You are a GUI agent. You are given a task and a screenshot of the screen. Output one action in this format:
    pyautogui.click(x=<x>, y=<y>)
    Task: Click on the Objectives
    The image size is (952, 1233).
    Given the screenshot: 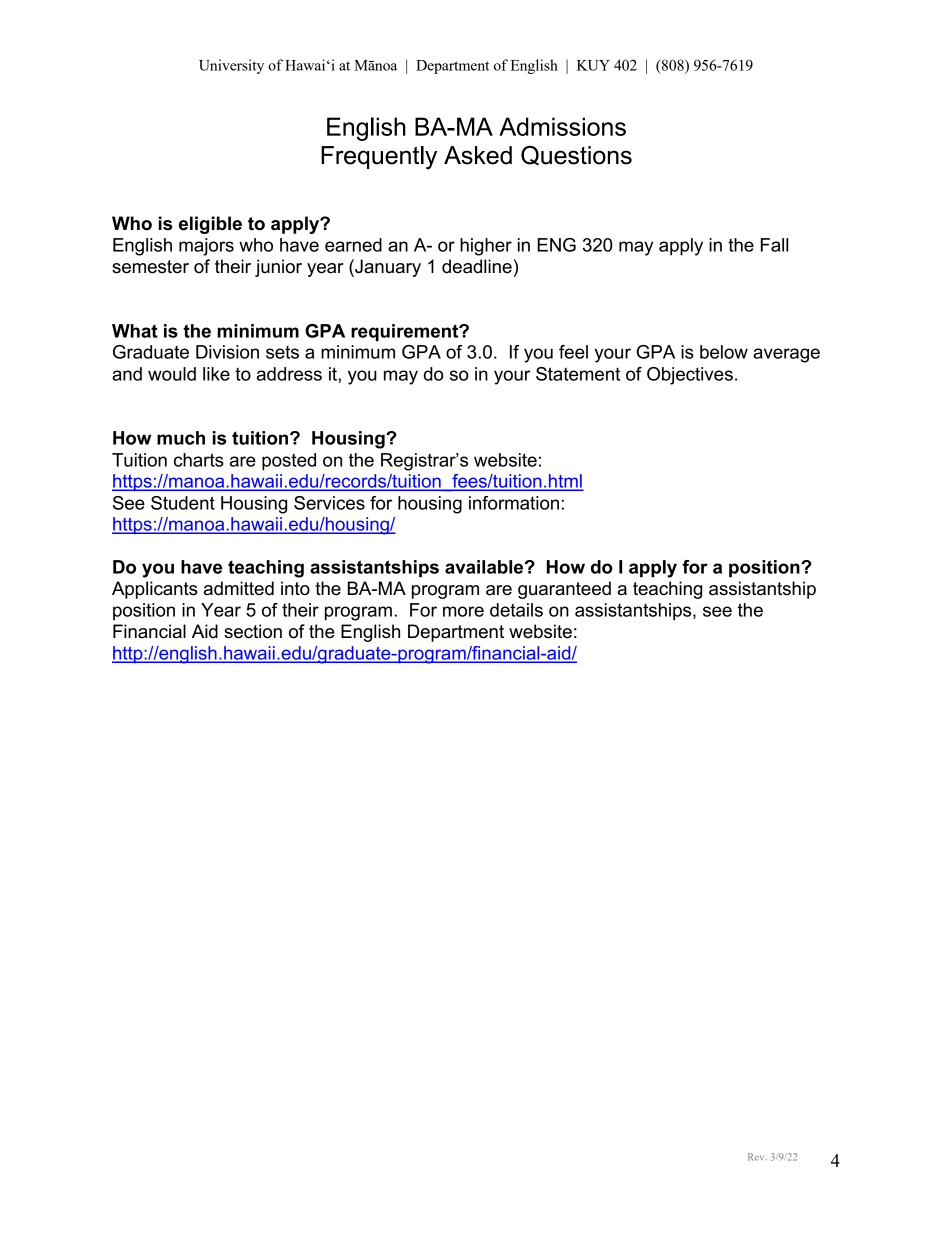 What is the action you would take?
    pyautogui.click(x=690, y=376)
